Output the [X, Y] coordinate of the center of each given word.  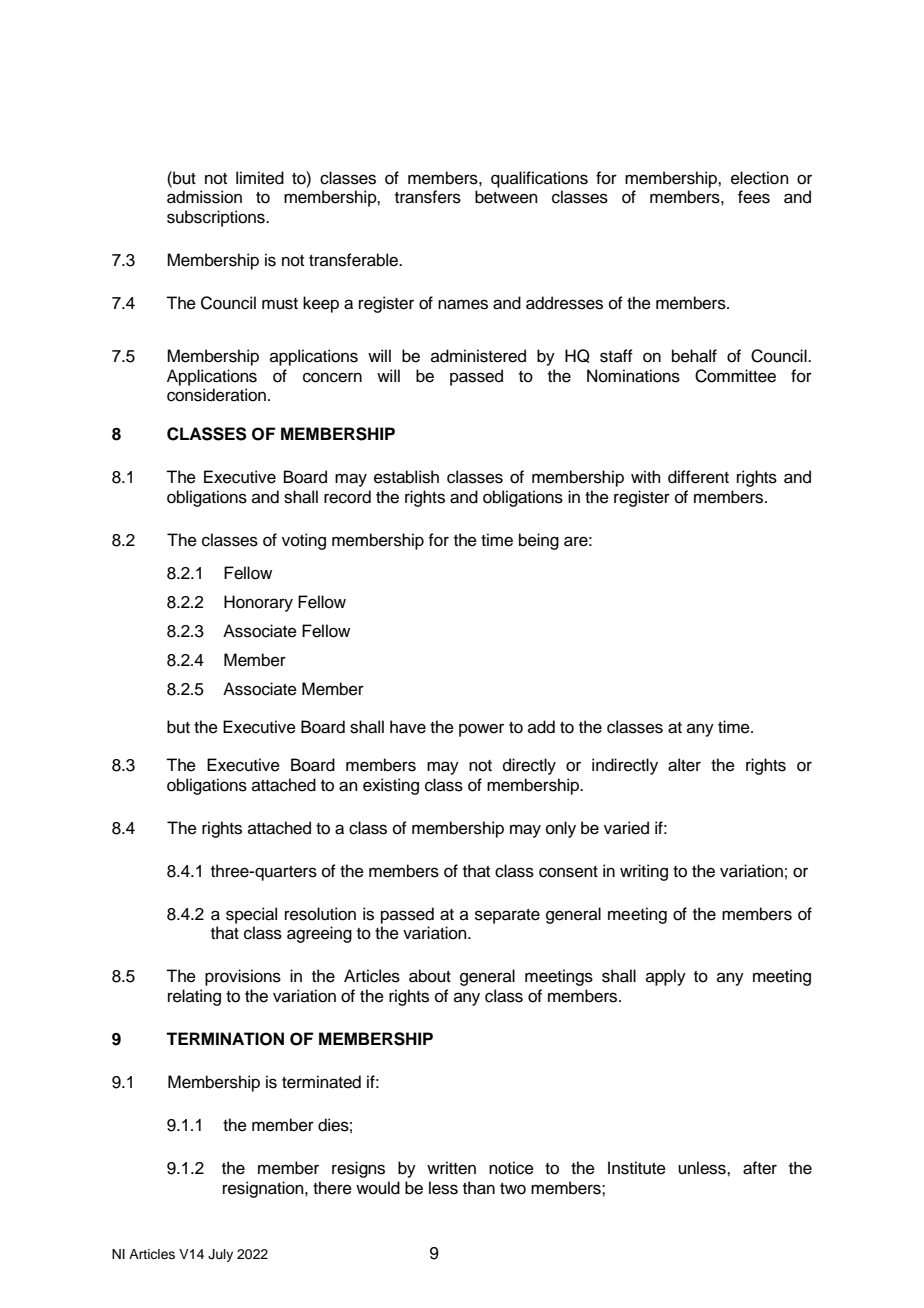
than [479, 1188]
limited [260, 178]
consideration [216, 395]
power [481, 730]
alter [684, 765]
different [698, 477]
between [506, 197]
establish [406, 477]
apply [666, 977]
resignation [264, 1189]
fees [754, 197]
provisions [243, 977]
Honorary [258, 603]
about [430, 976]
